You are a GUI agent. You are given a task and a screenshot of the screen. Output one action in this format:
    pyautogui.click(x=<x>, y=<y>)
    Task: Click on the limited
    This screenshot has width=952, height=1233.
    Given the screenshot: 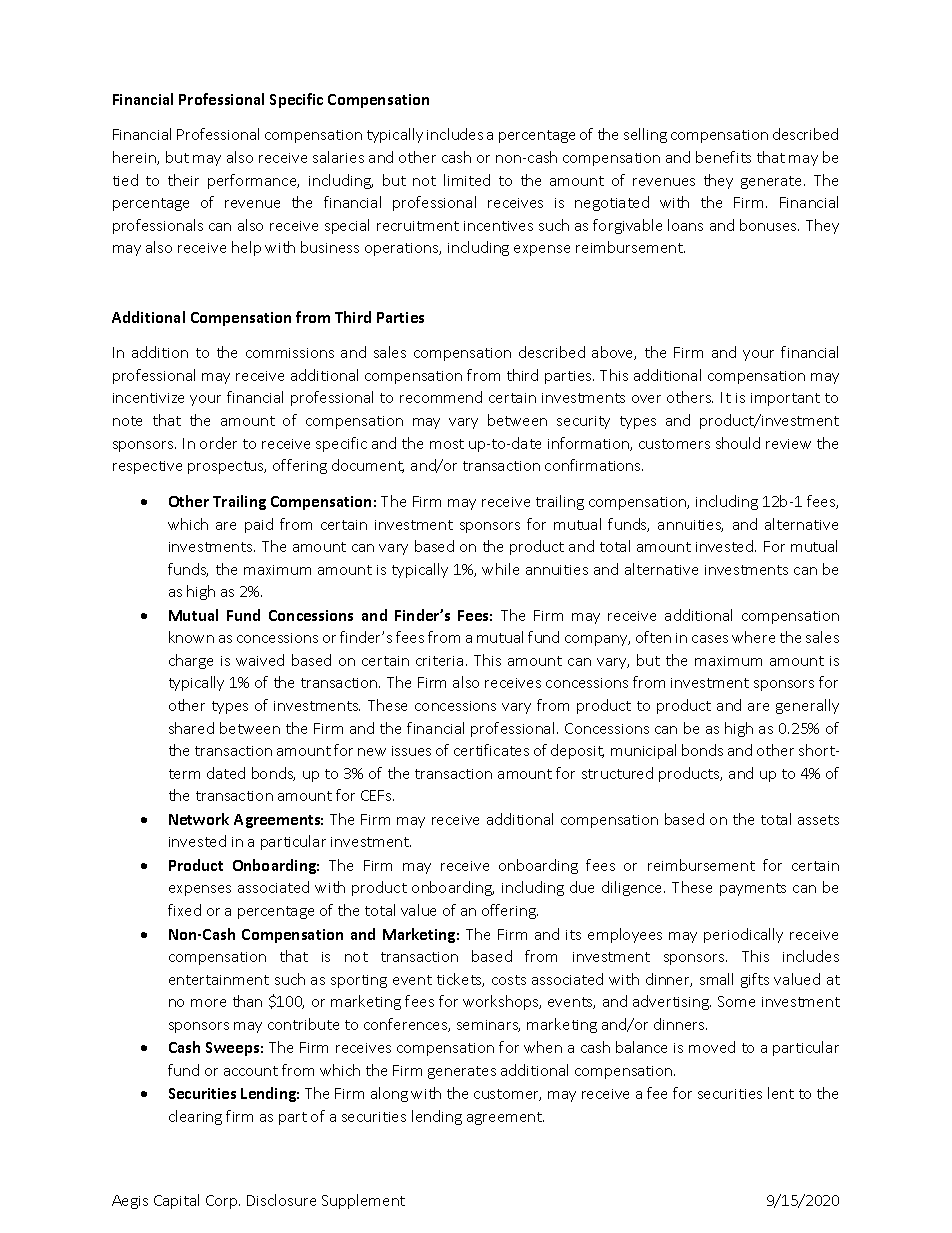 What is the action you would take?
    pyautogui.click(x=467, y=180)
